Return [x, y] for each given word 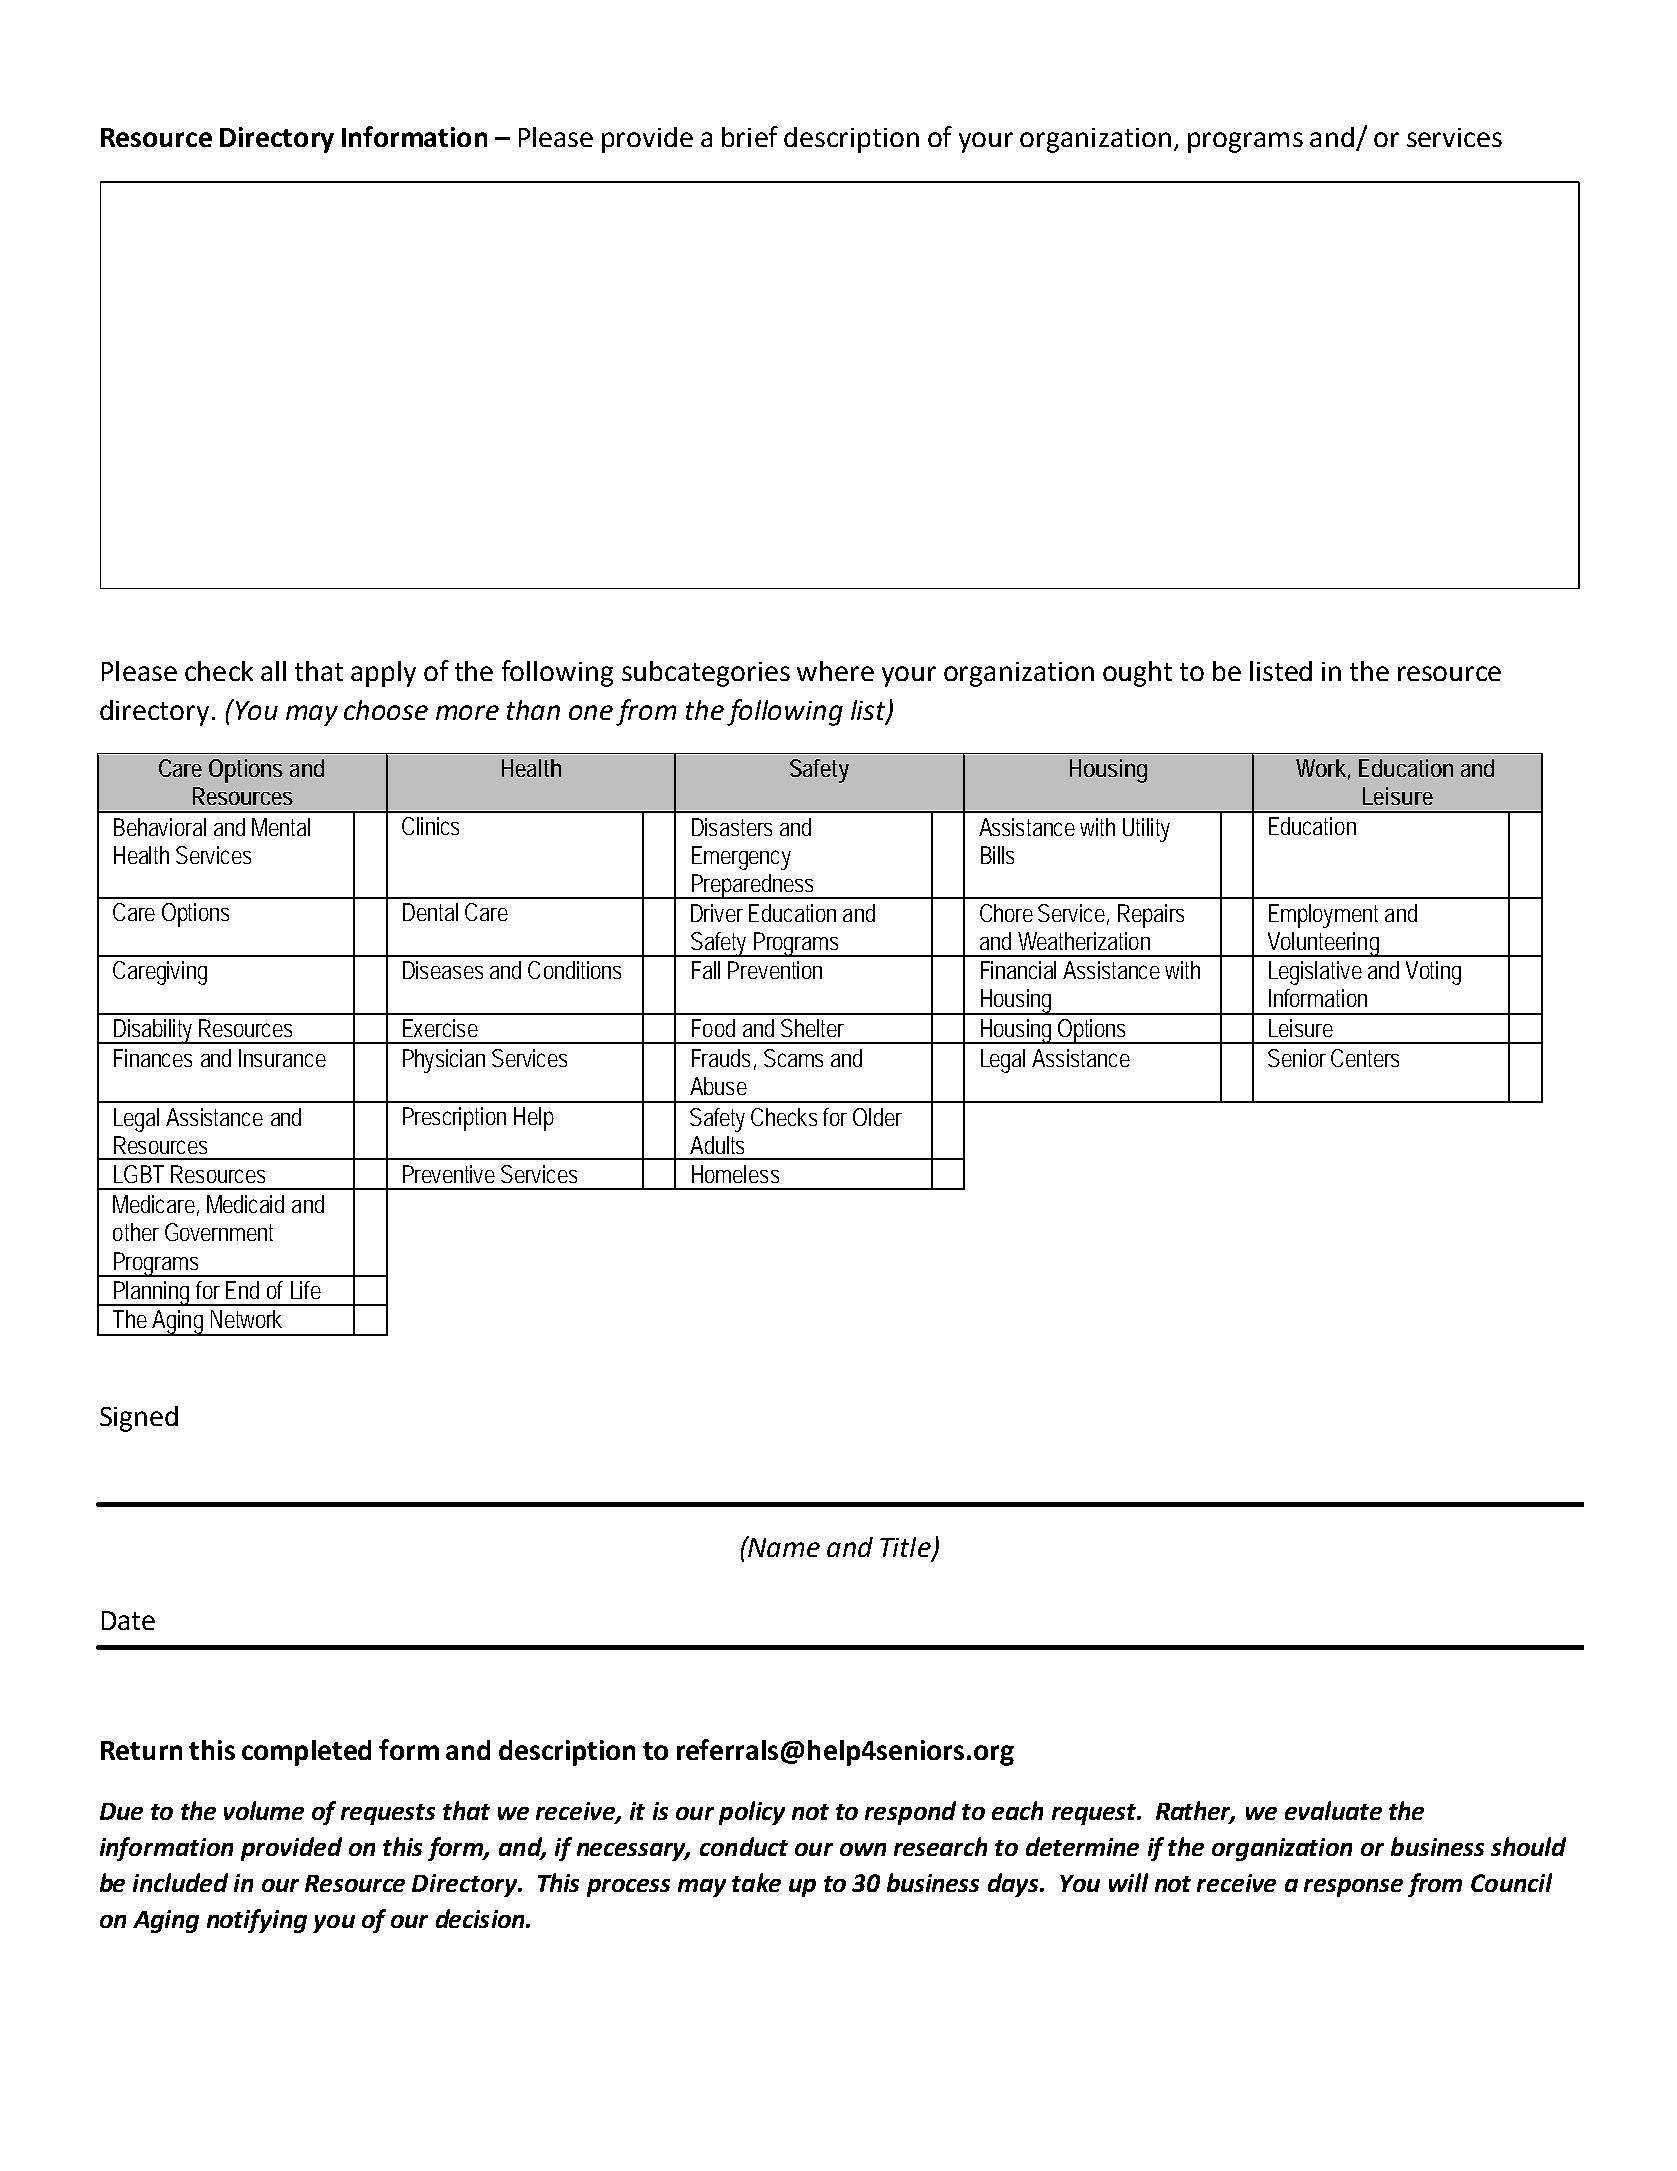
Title [906, 1548]
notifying [257, 1921]
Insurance [282, 1058]
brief [750, 136]
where [835, 671]
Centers [1365, 1058]
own [863, 1849]
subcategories [706, 674]
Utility [1146, 830]
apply [383, 674]
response [1353, 1888]
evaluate [1333, 1810]
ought [1137, 674]
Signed [139, 1419]
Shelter [812, 1028]
